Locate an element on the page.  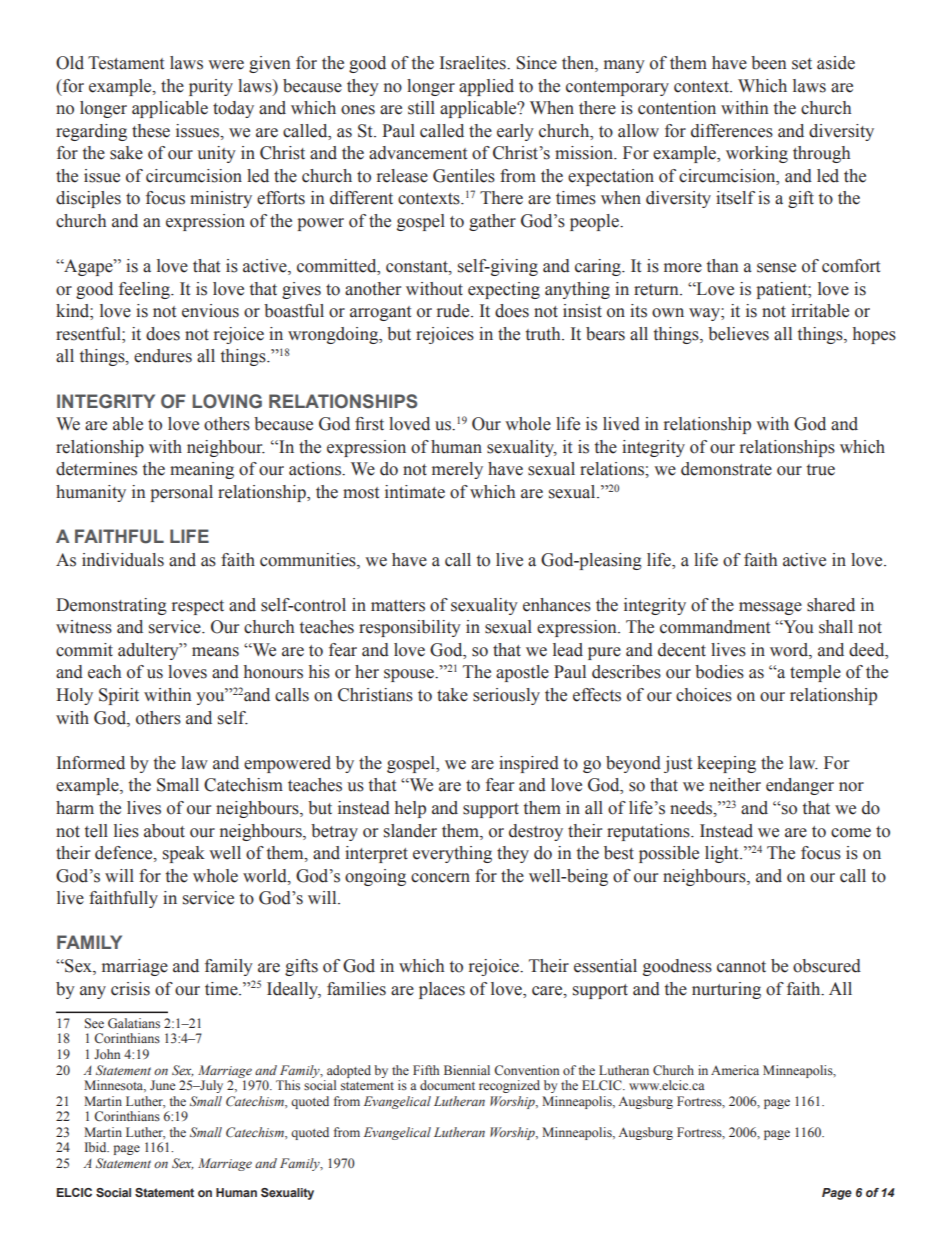
been is located at coordinates (769, 63).
